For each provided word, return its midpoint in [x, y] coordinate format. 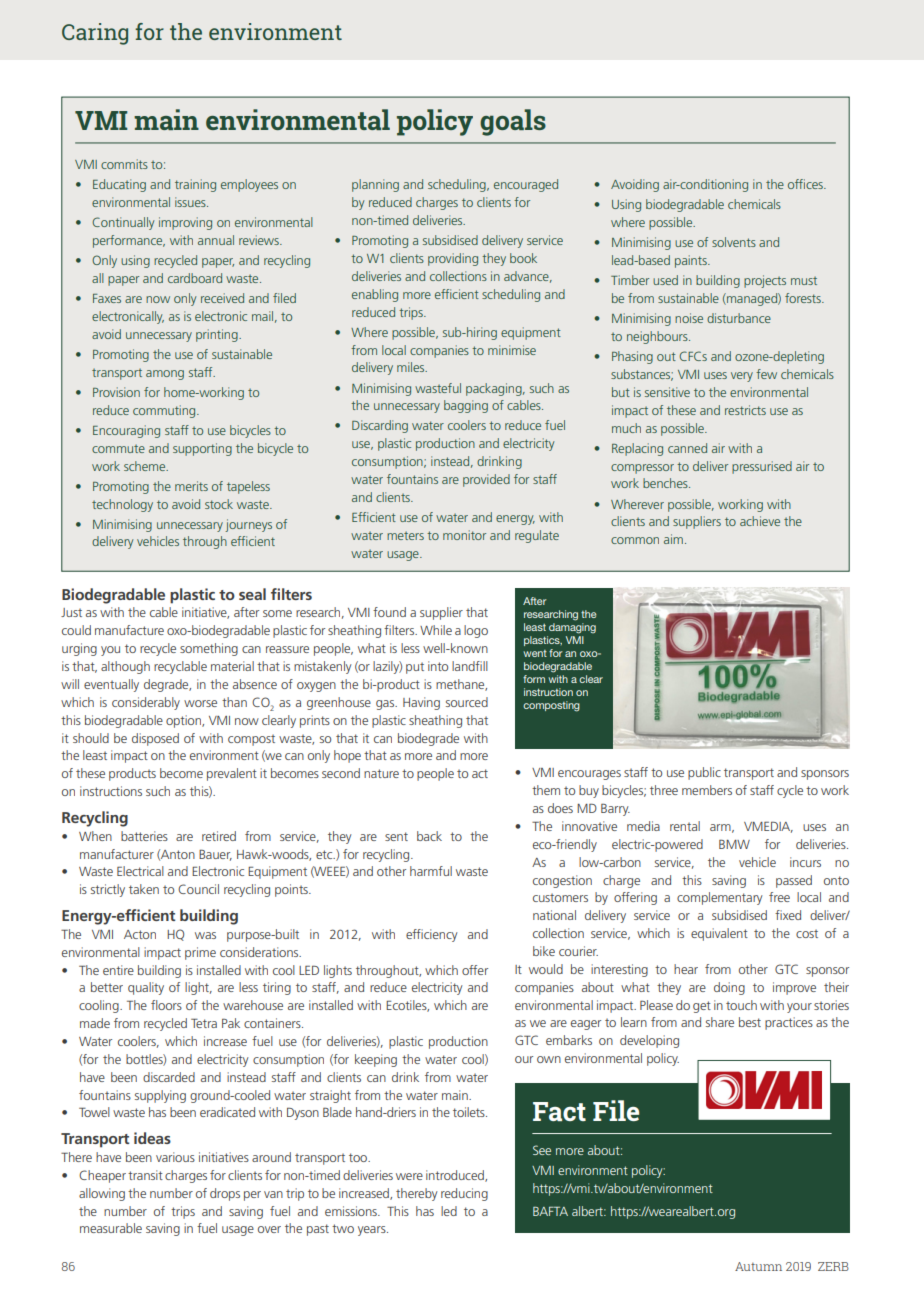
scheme [146, 466]
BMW [734, 844]
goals [513, 122]
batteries [144, 836]
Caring [95, 34]
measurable [111, 1228]
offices [806, 184]
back [429, 836]
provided [486, 480]
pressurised [762, 467]
